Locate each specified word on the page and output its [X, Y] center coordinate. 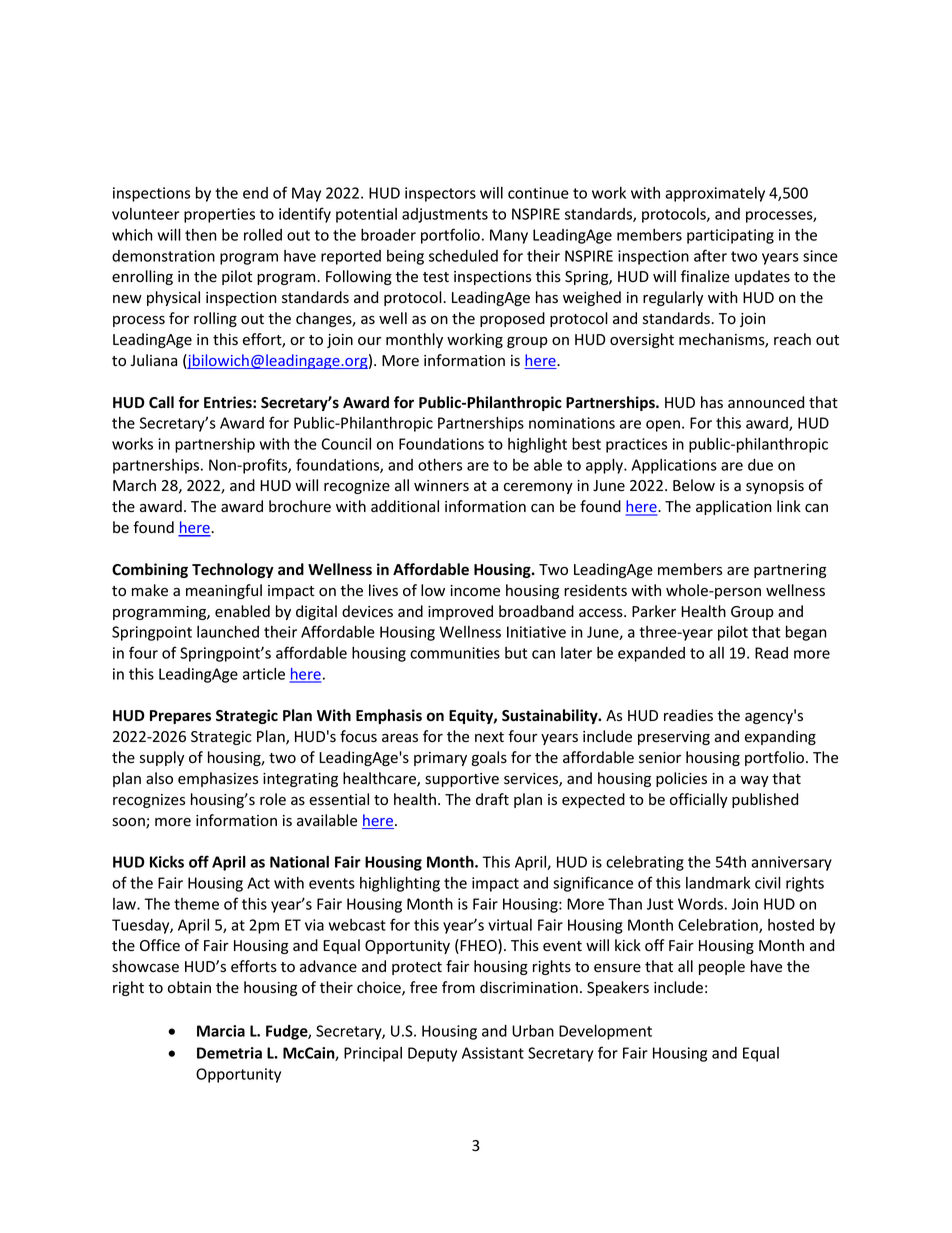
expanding [780, 737]
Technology [233, 570]
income [475, 591]
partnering [790, 571]
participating [730, 236]
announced [766, 402]
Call [161, 402]
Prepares [180, 717]
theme [196, 904]
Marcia [221, 1031]
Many [509, 236]
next [489, 737]
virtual [510, 925]
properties [219, 215]
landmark [718, 883]
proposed [512, 319]
